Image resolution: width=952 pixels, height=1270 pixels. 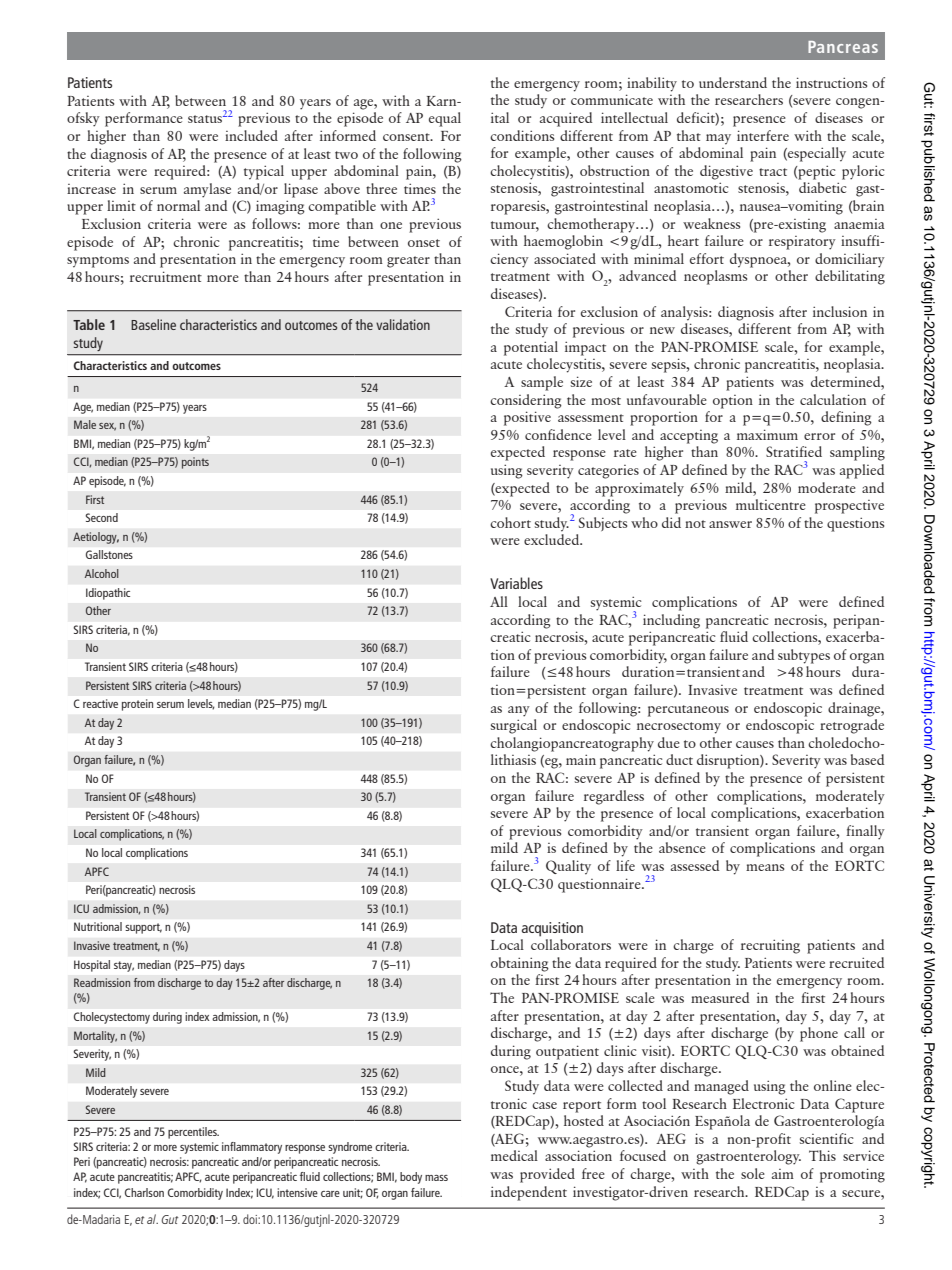 What do you see at coordinates (251, 135) in the page?
I see `included` at bounding box center [251, 135].
